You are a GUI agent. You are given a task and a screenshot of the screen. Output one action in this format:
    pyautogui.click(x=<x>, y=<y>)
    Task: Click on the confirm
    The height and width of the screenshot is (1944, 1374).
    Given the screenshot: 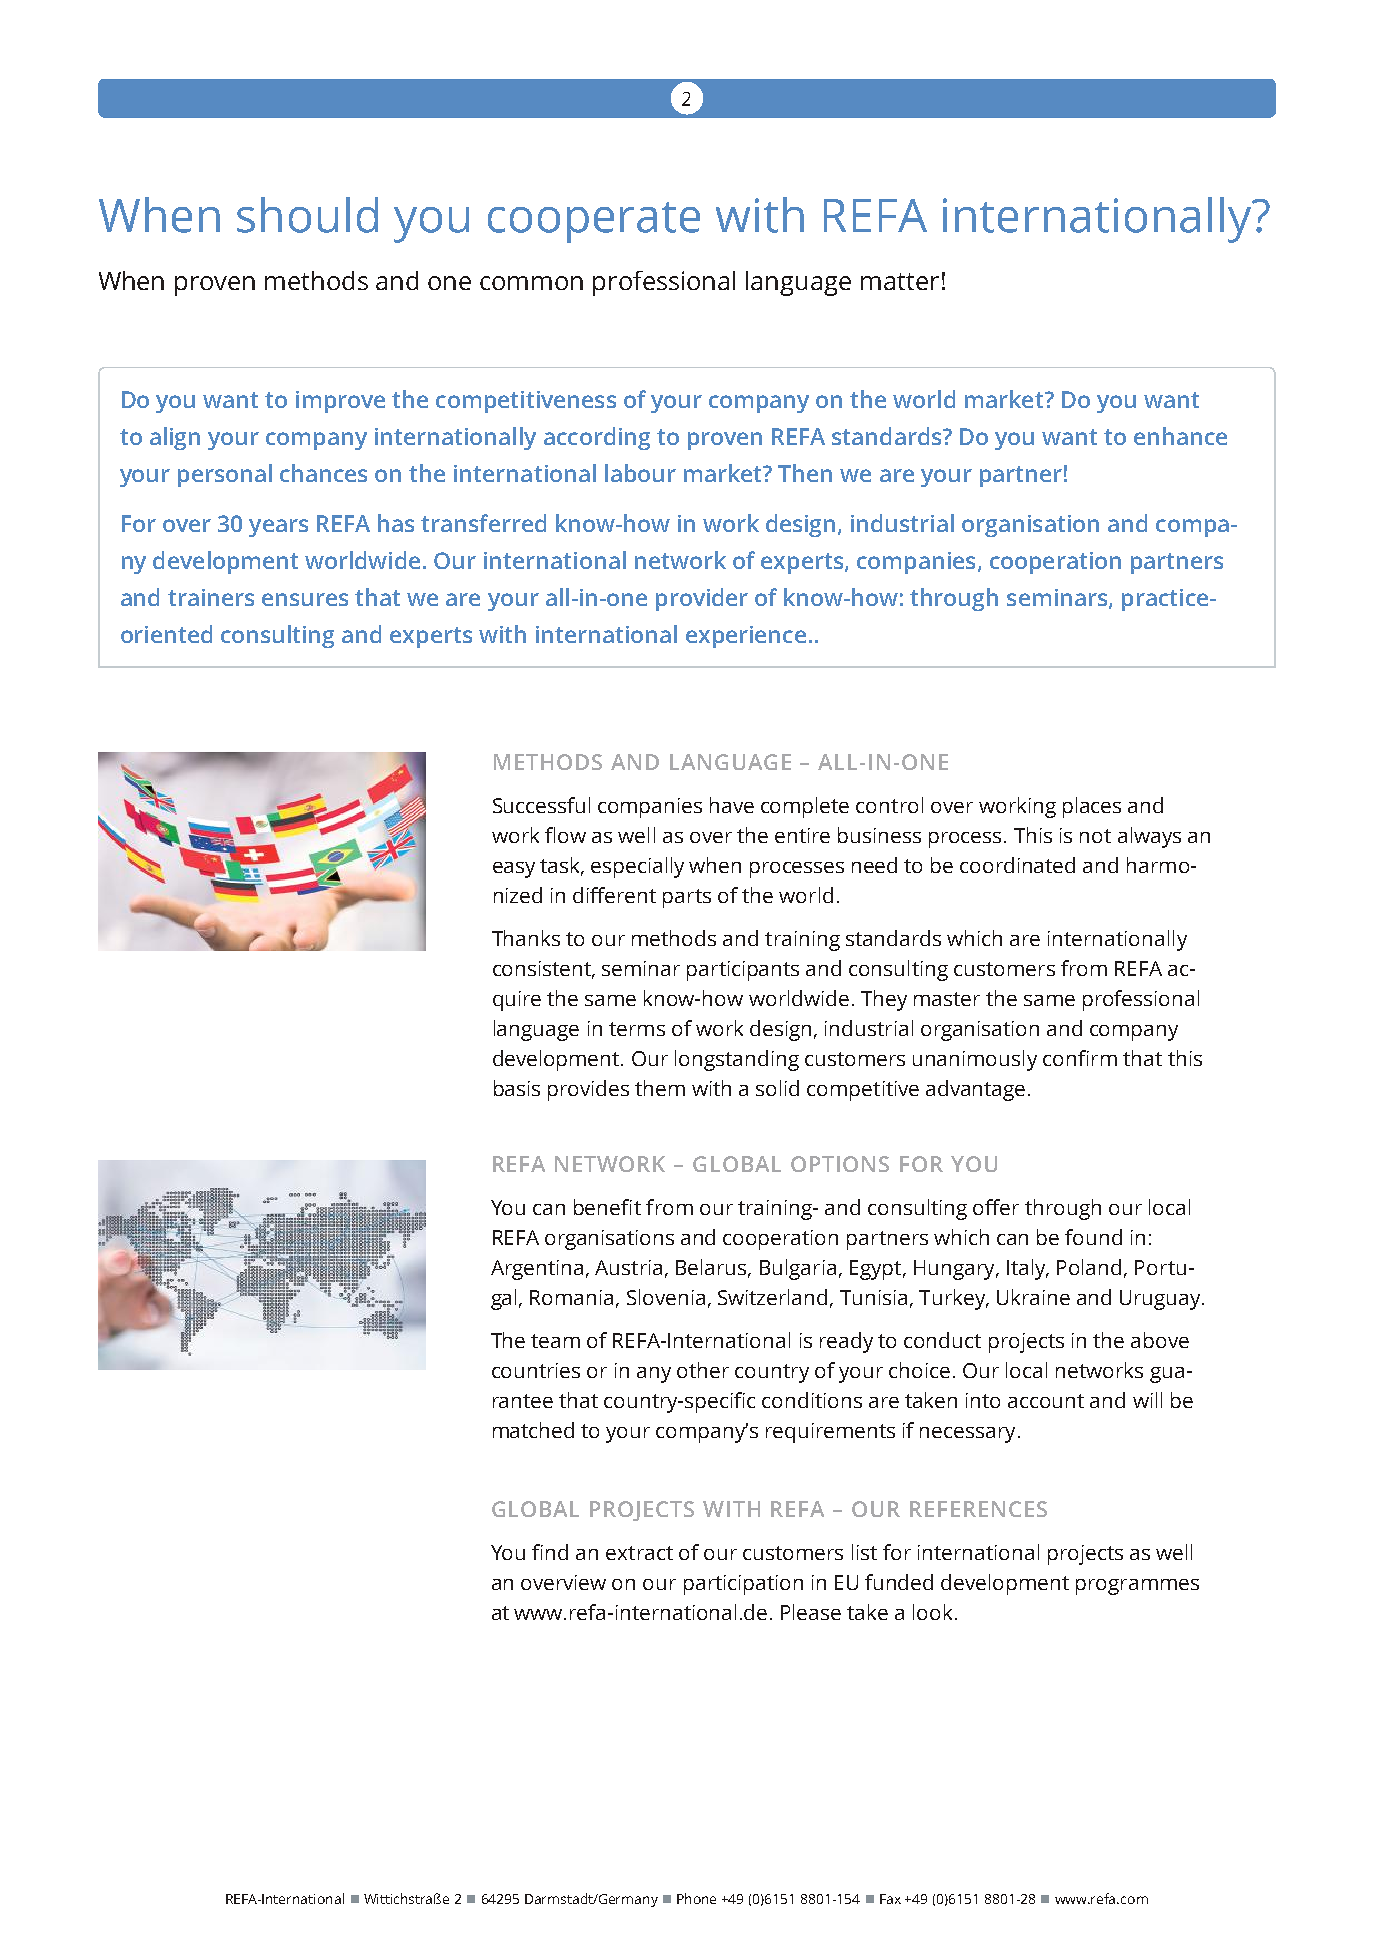 What is the action you would take?
    pyautogui.click(x=1080, y=1058)
